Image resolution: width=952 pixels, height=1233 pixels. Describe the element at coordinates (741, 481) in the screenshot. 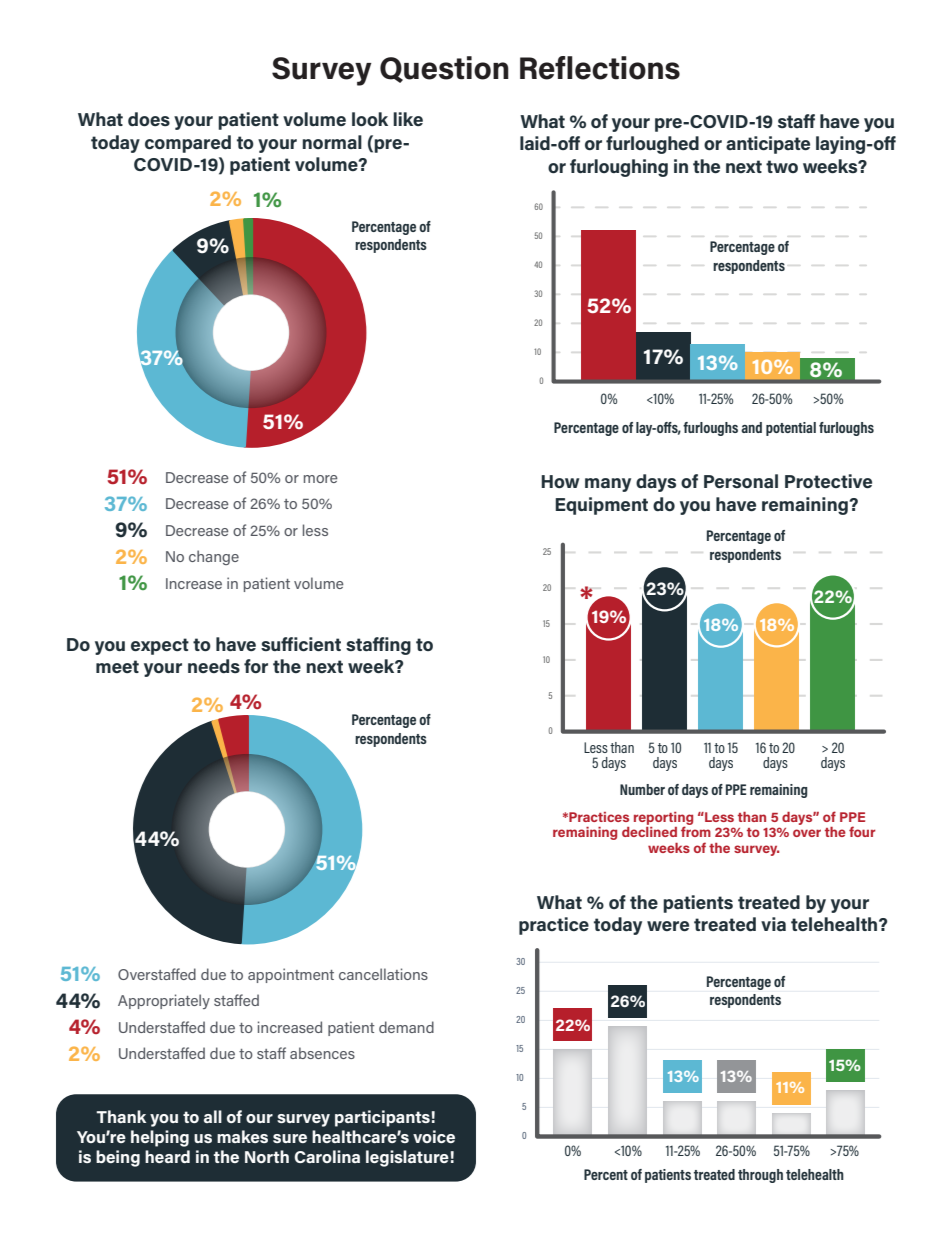

I see `Personal` at that location.
